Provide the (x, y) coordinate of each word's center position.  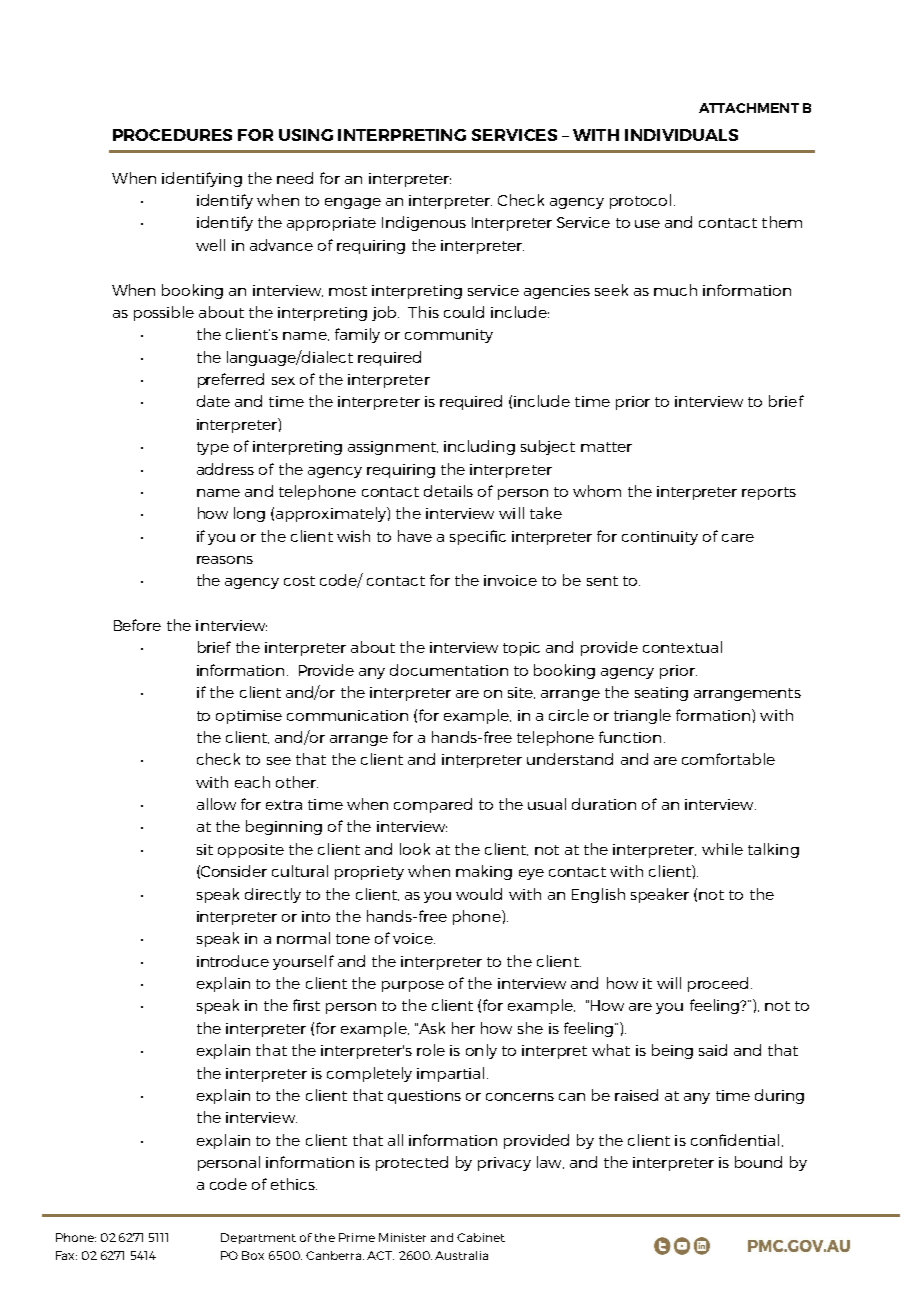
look (415, 849)
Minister (402, 1237)
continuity (660, 538)
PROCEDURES (172, 135)
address (225, 469)
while (722, 849)
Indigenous (424, 223)
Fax (66, 1255)
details (448, 491)
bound (758, 1162)
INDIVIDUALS (681, 135)
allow (216, 804)
